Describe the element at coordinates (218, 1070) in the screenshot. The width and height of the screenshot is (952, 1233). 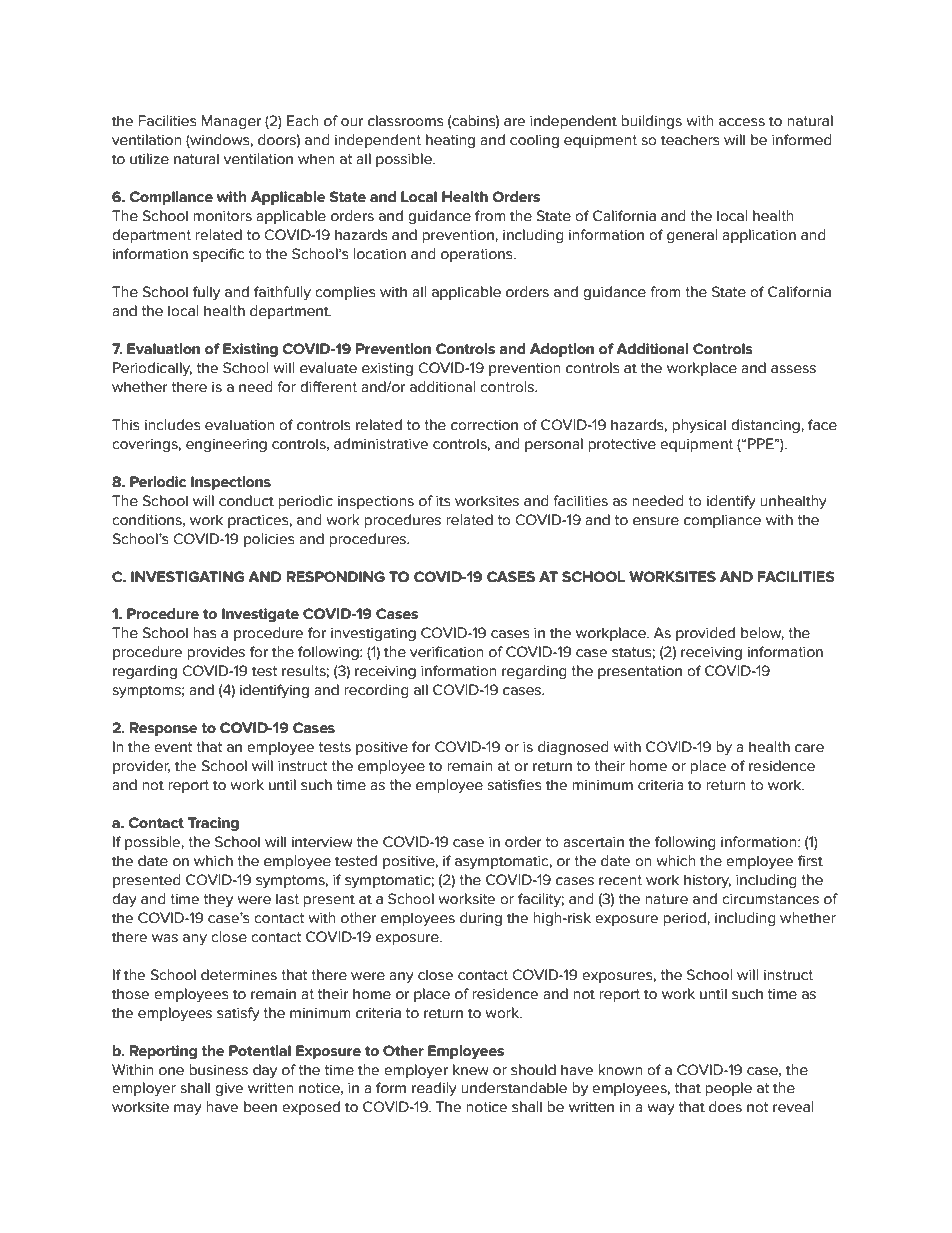
I see `business` at that location.
